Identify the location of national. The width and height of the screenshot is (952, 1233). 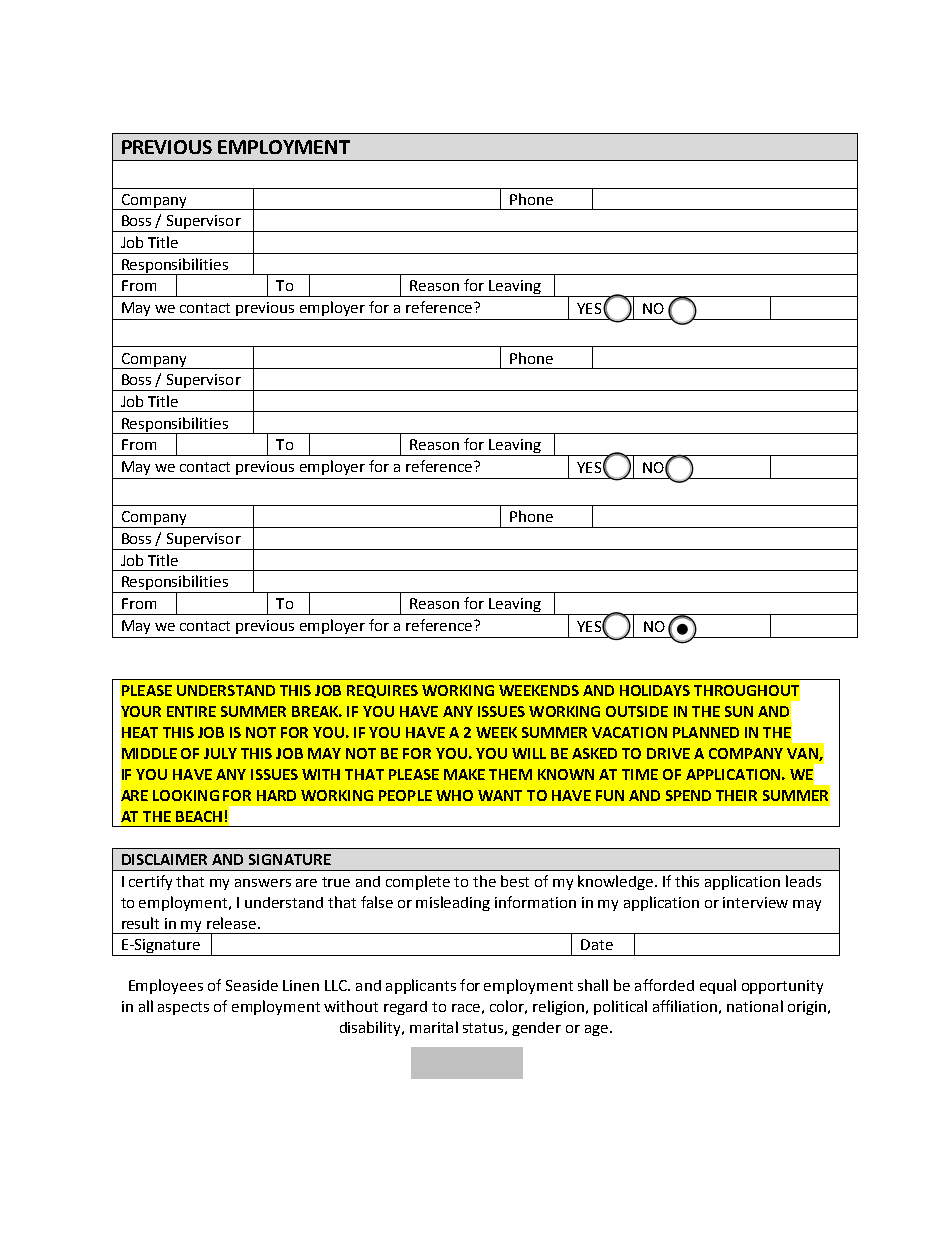
(755, 1006).
